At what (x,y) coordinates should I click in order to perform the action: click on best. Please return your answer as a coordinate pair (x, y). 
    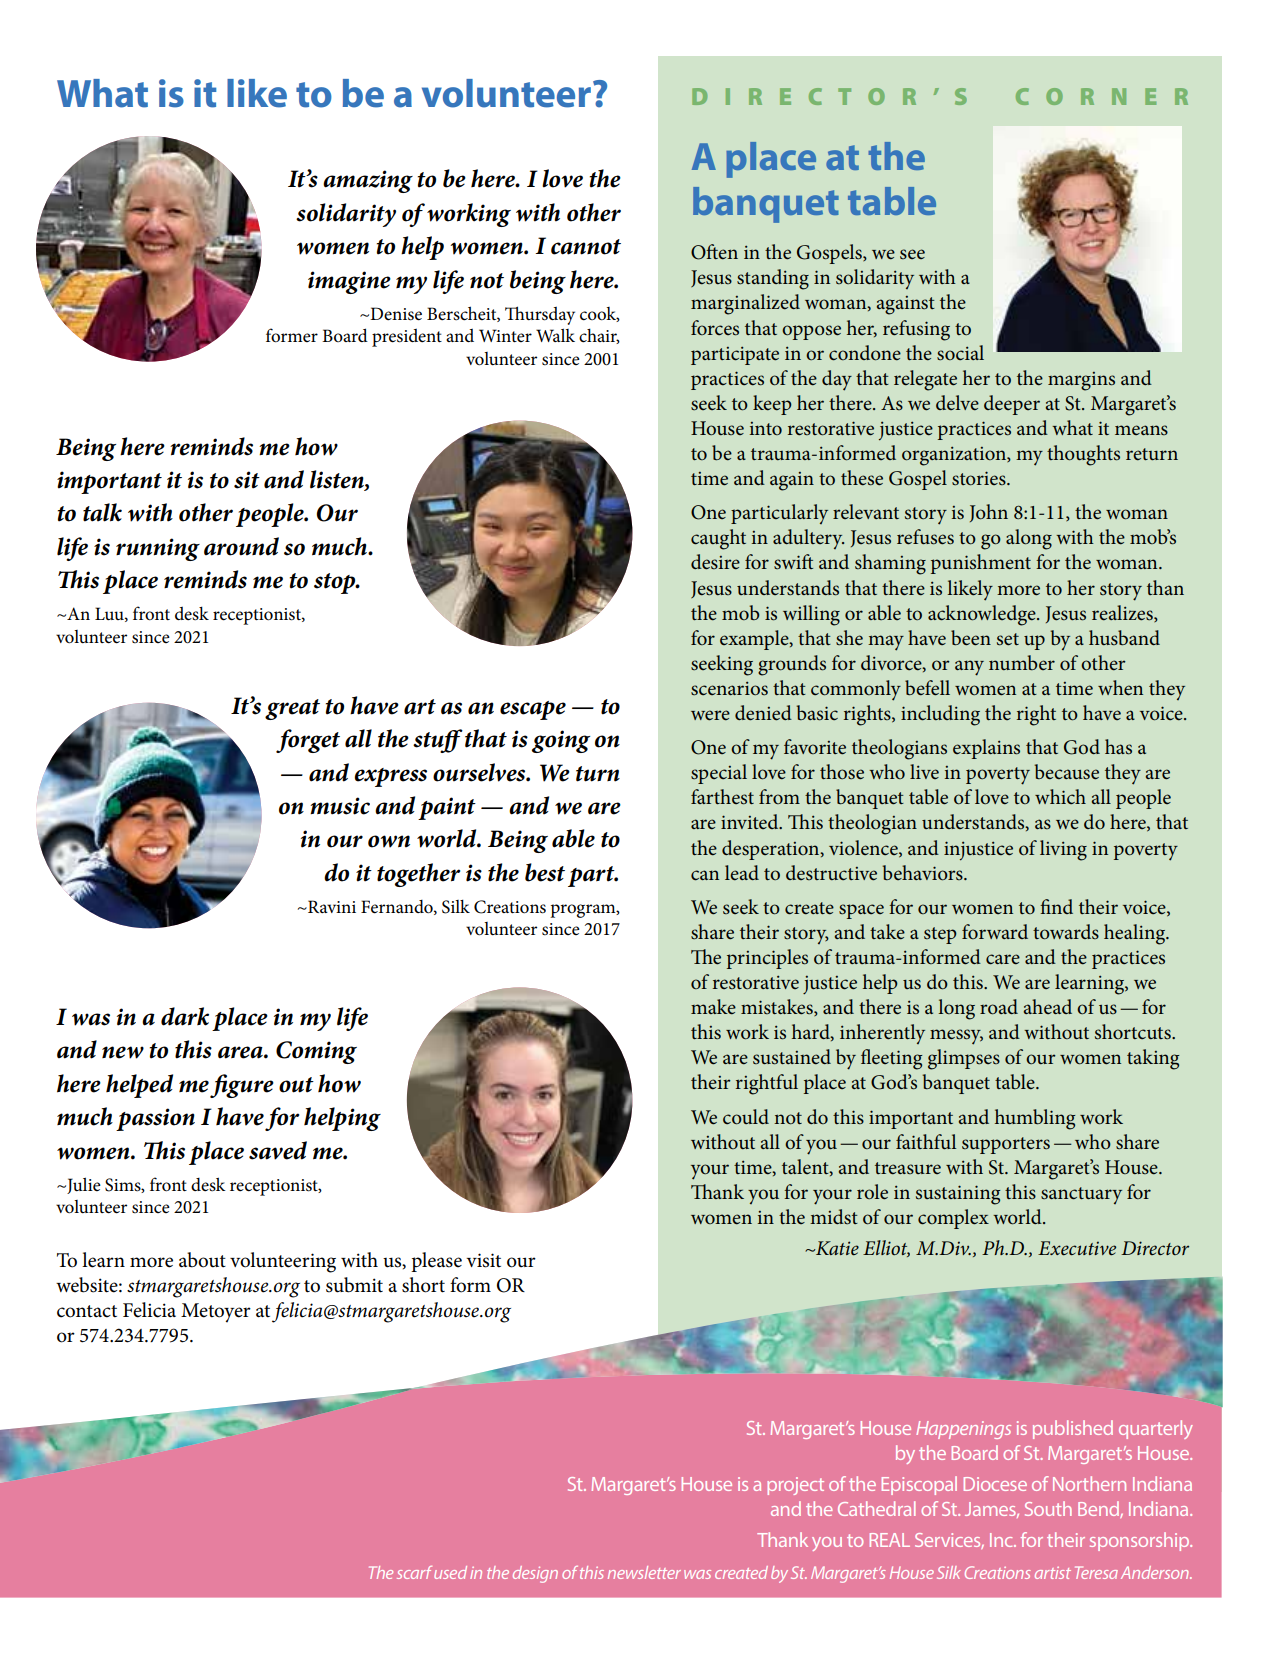
    Looking at the image, I should click on (545, 872).
